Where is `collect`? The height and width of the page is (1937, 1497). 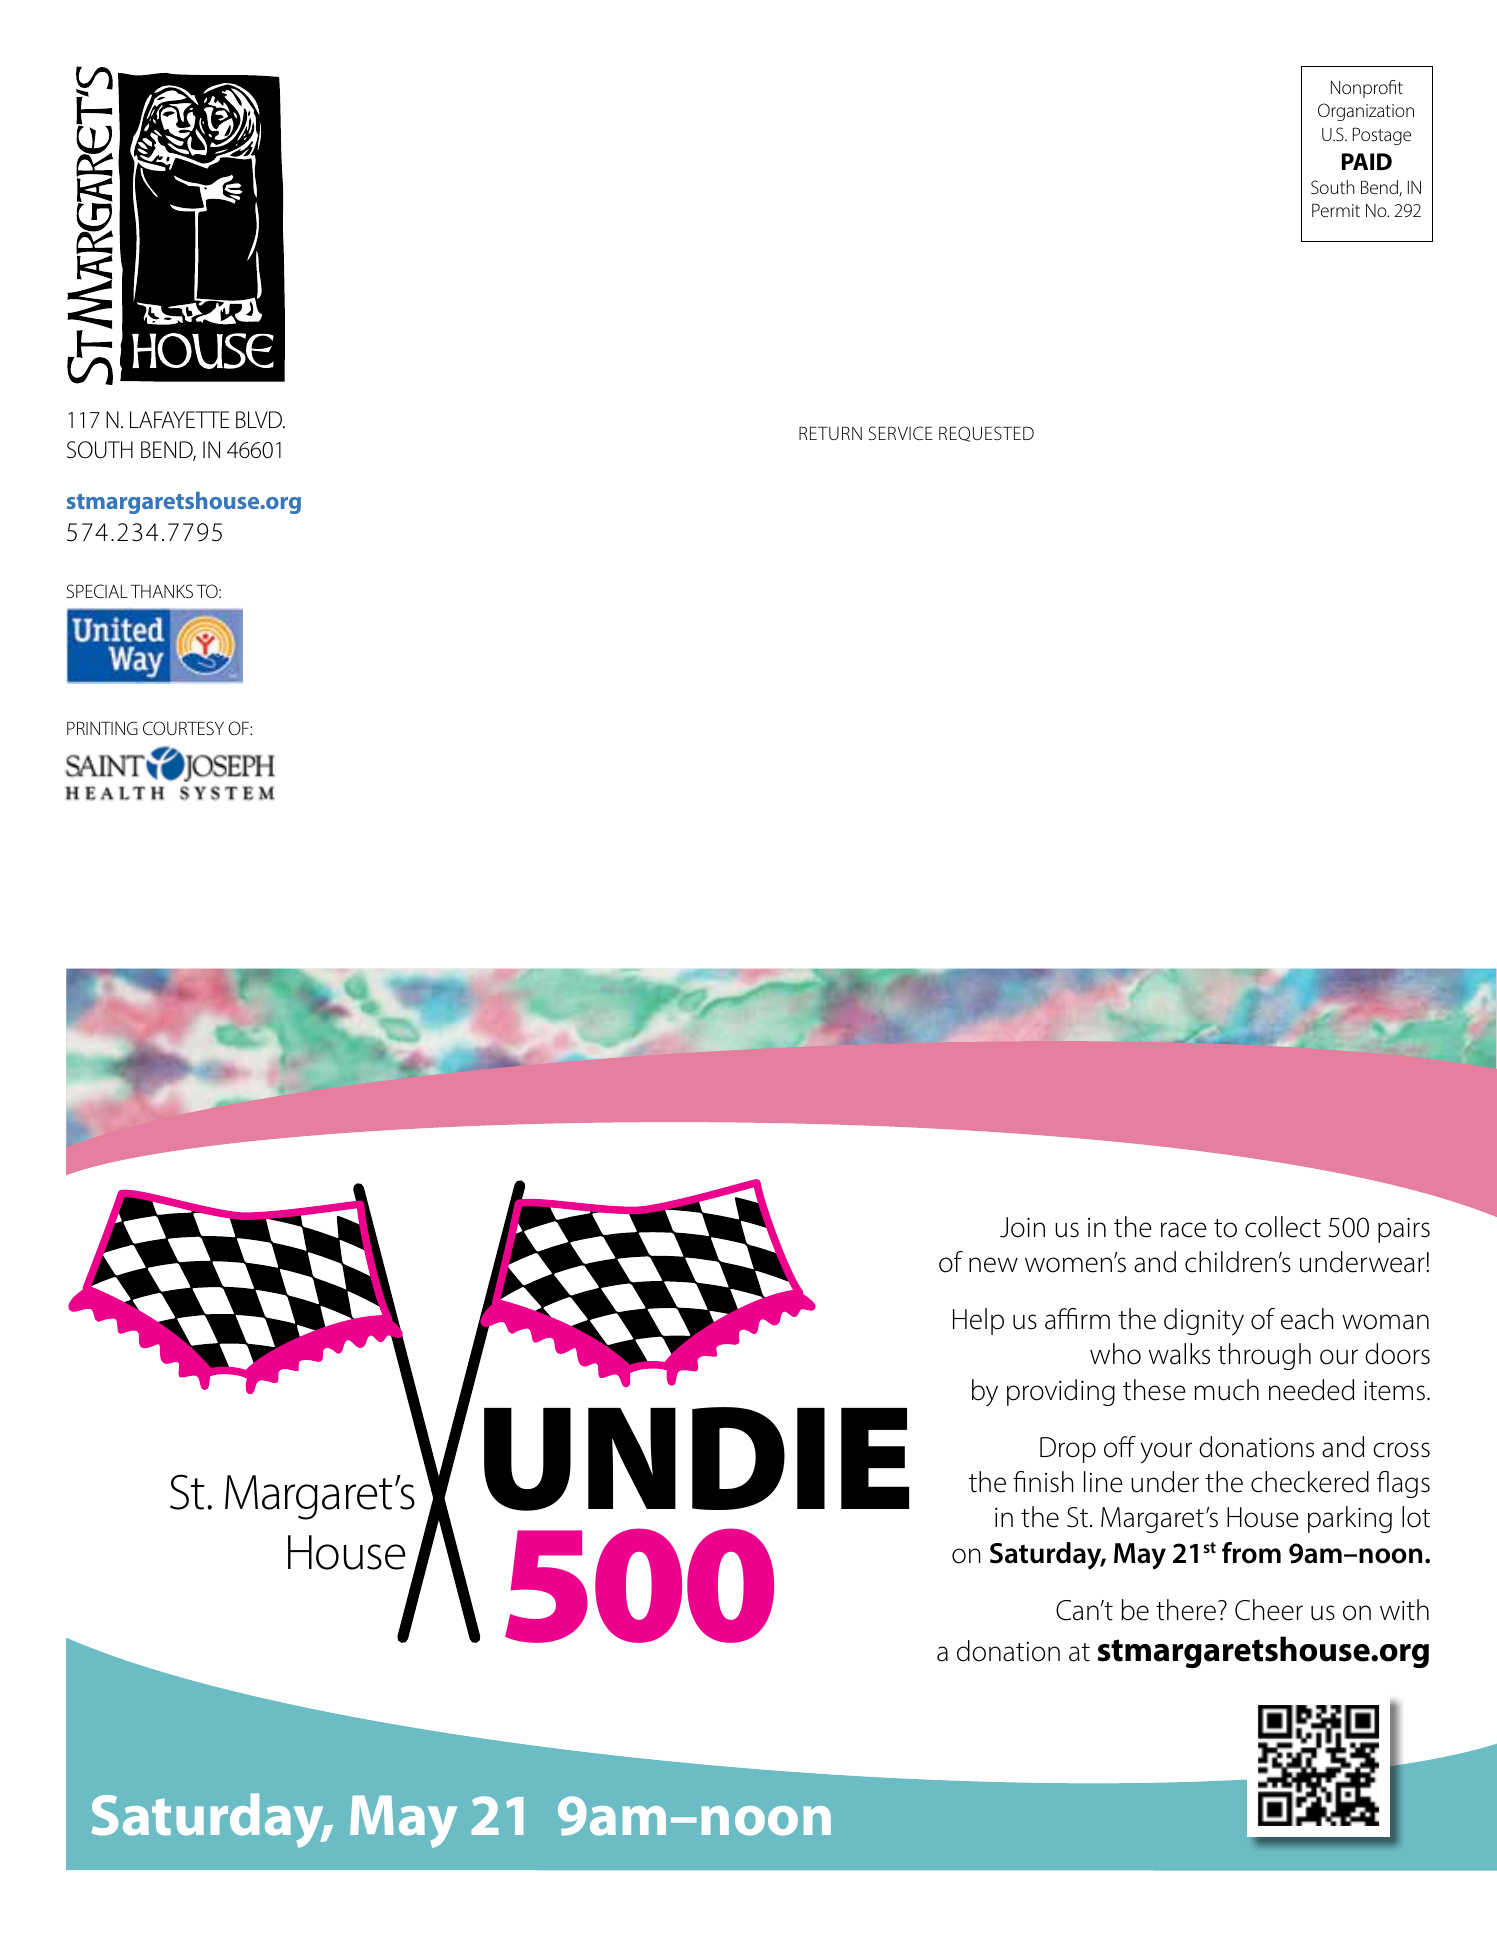 collect is located at coordinates (1283, 1227).
